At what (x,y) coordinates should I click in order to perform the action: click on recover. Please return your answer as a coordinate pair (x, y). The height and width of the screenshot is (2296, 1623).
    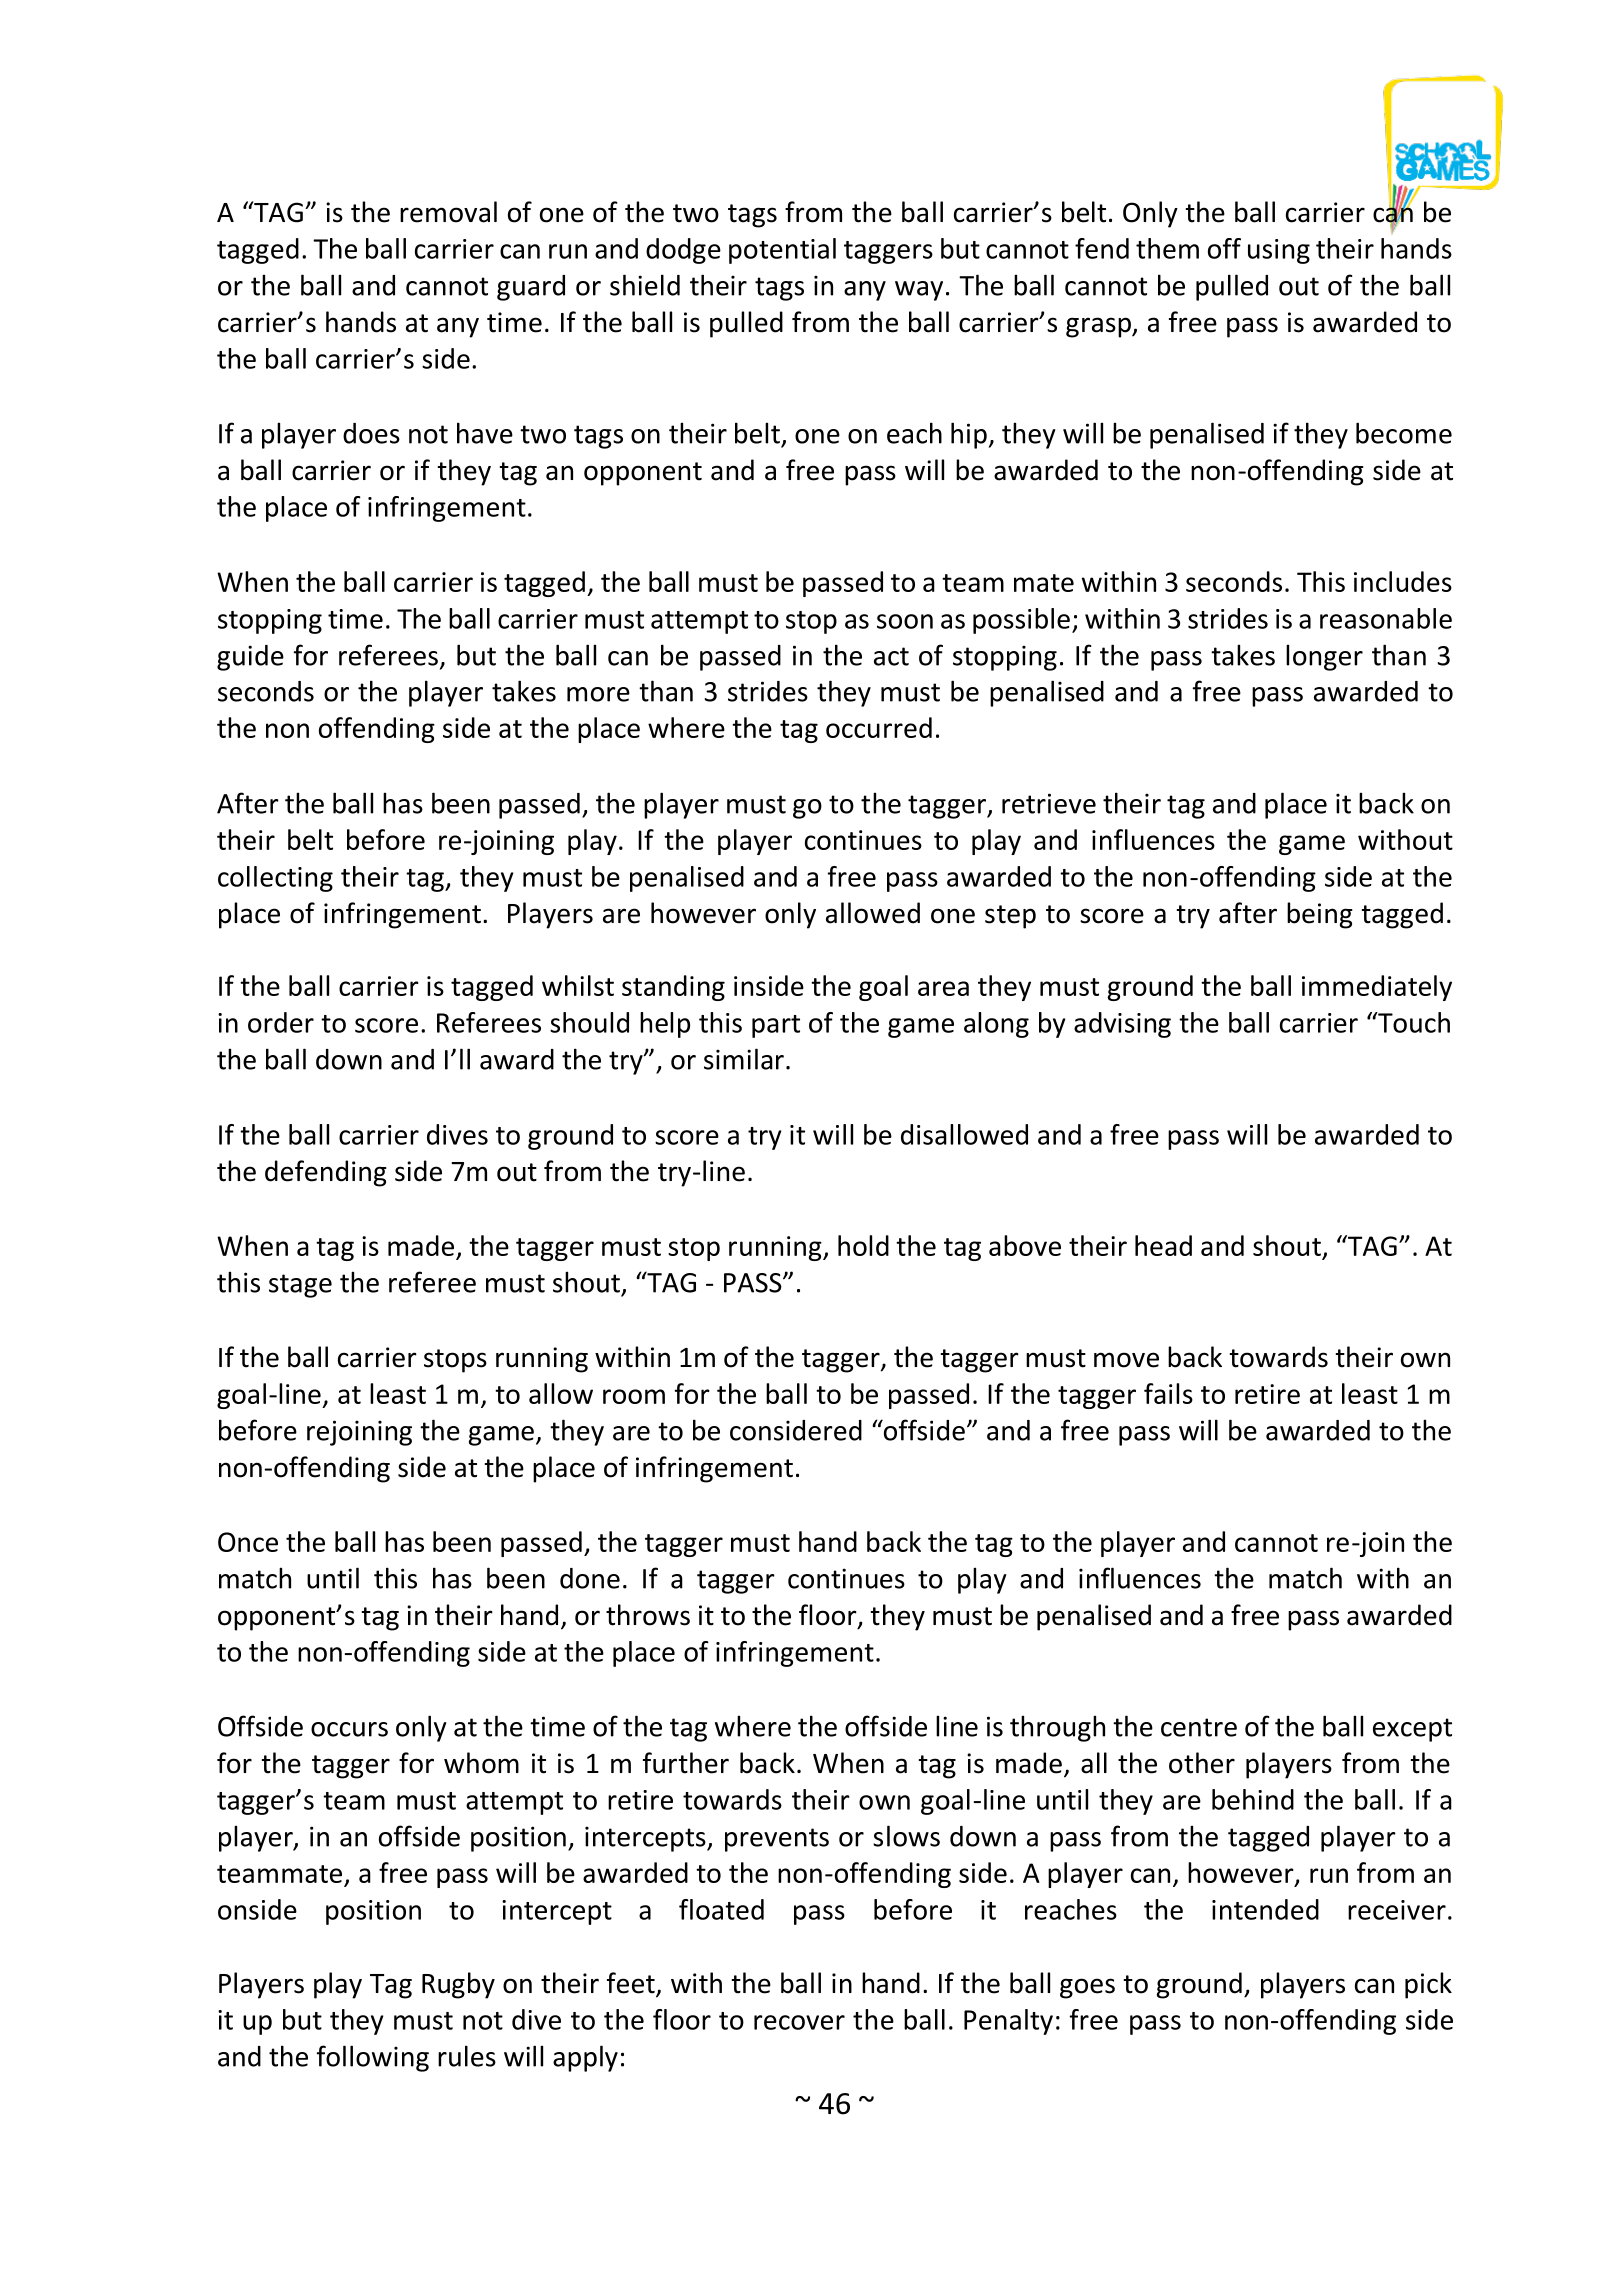
    Looking at the image, I should click on (799, 2022).
